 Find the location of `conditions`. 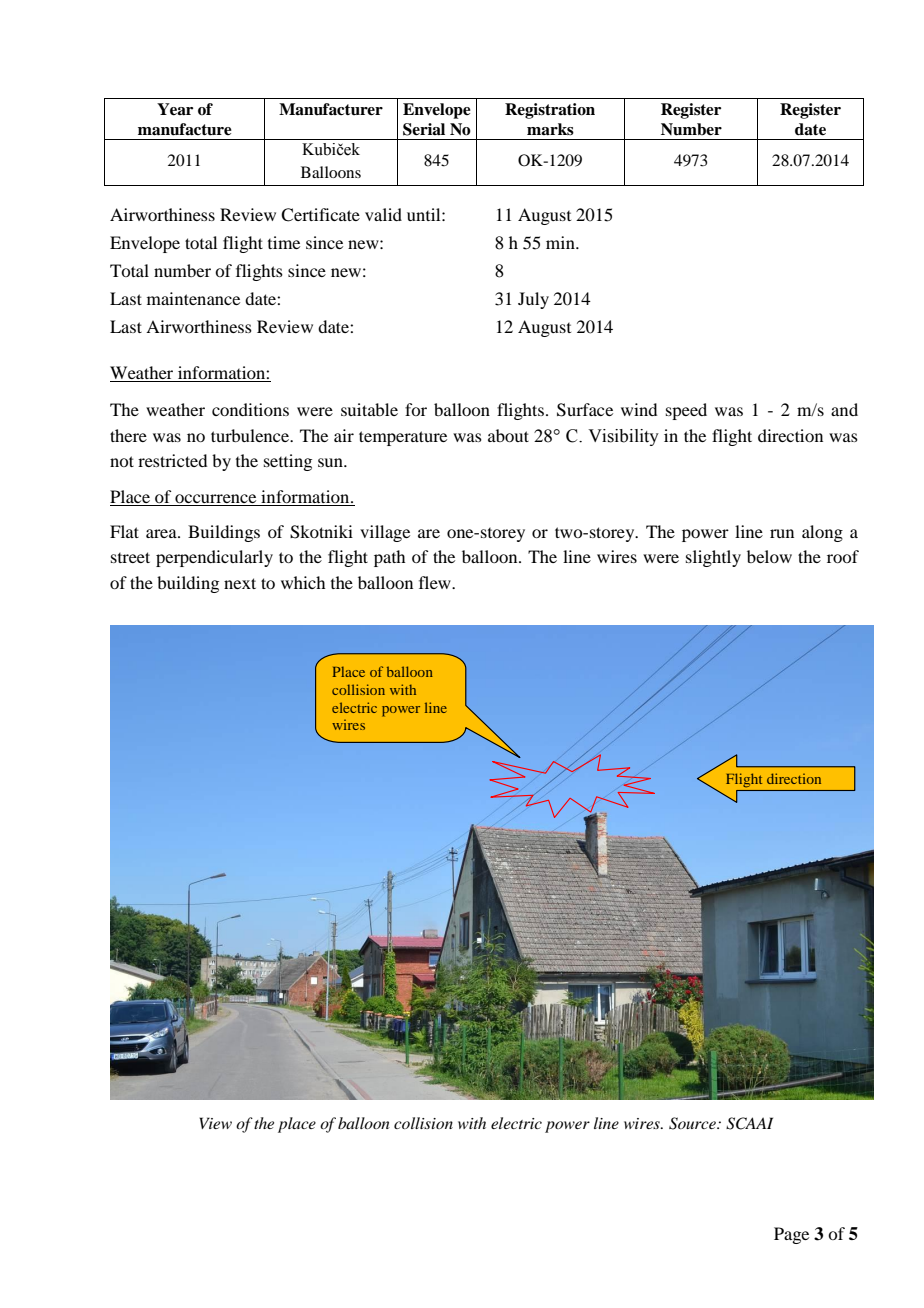

conditions is located at coordinates (250, 409).
